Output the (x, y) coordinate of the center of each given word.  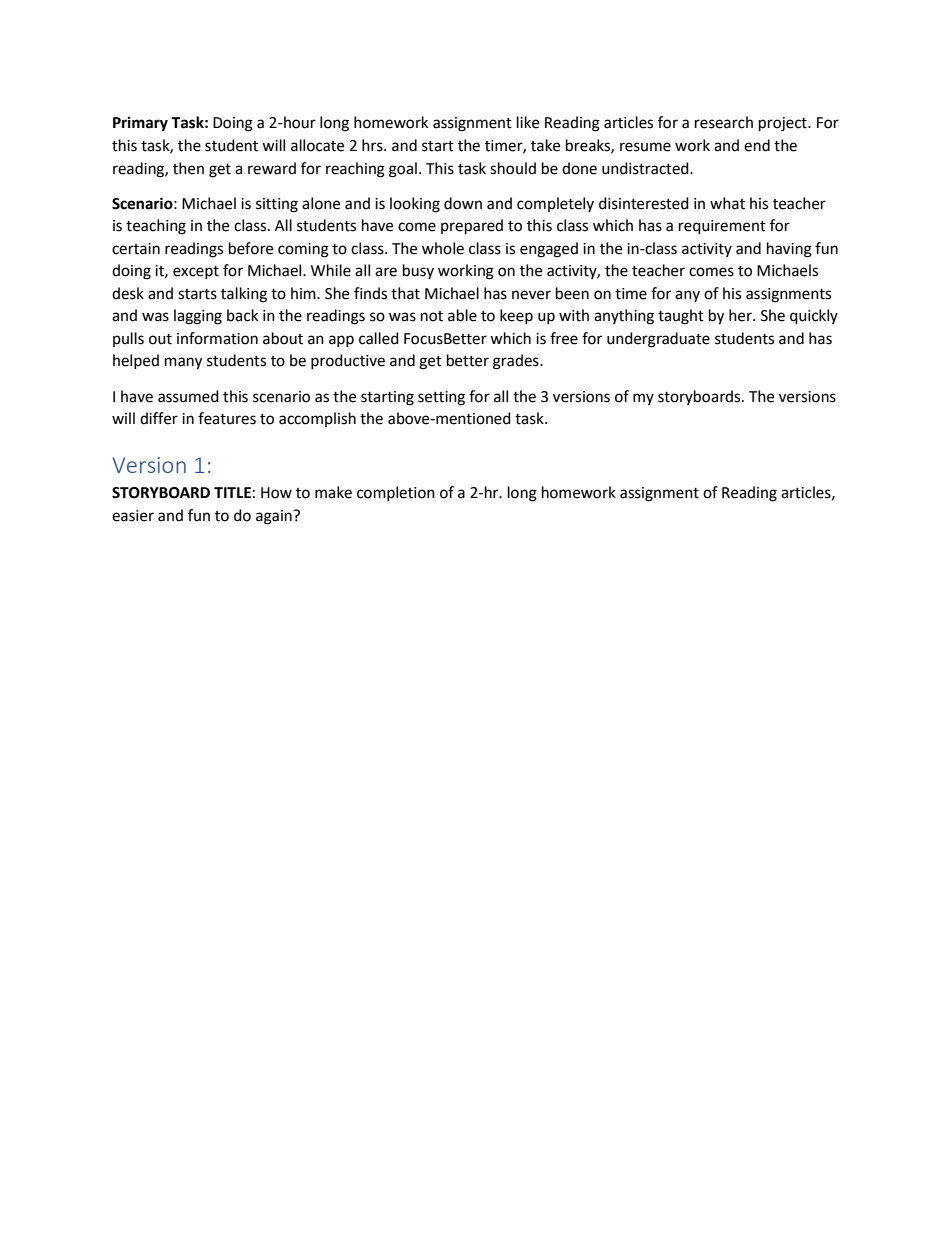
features (227, 418)
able (462, 315)
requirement (722, 227)
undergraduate (658, 340)
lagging (198, 317)
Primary (140, 124)
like (528, 122)
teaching (156, 227)
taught (681, 317)
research (724, 122)
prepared (472, 227)
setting (441, 398)
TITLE (232, 492)
